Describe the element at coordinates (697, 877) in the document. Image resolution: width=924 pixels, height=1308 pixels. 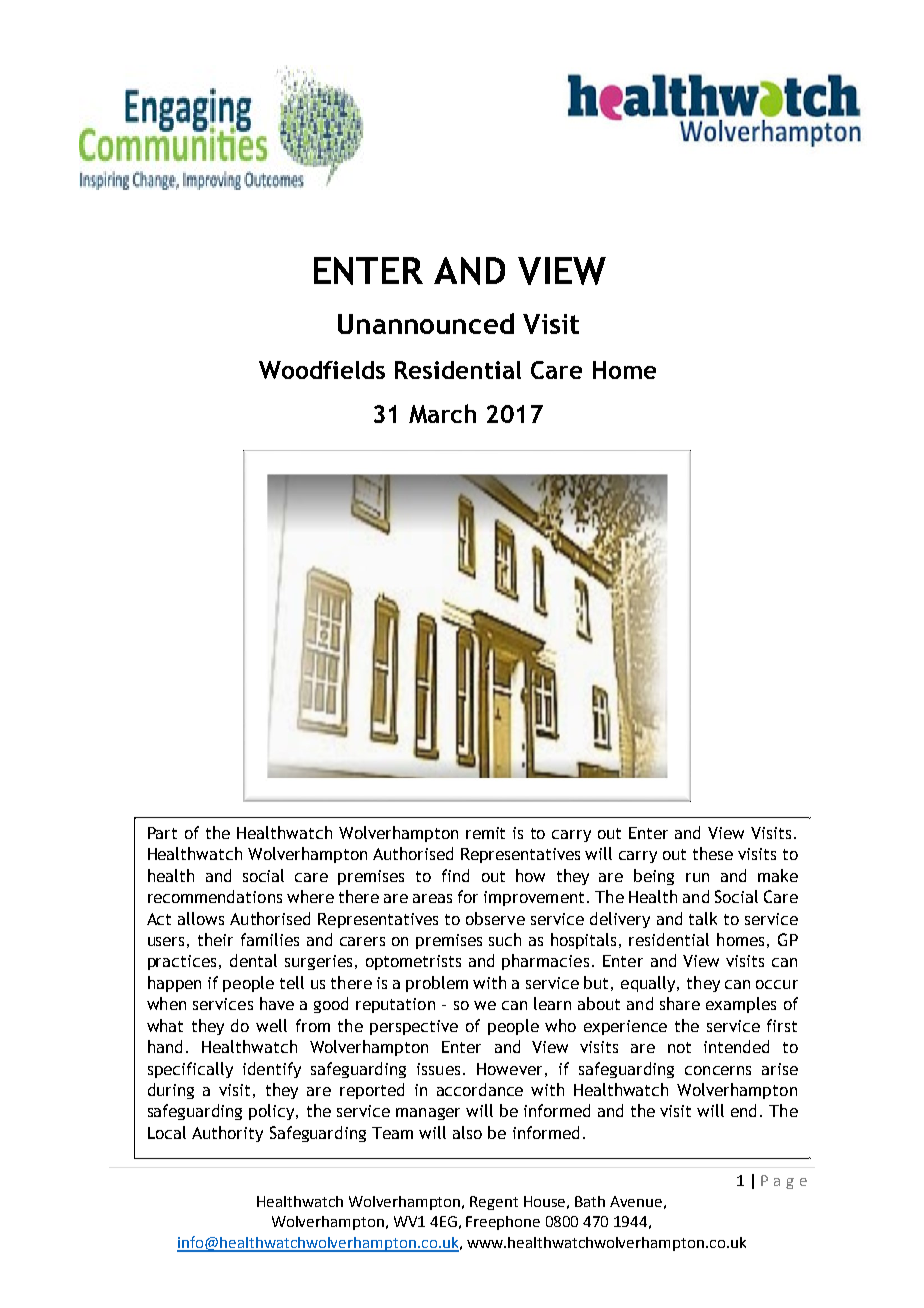
I see `run` at that location.
